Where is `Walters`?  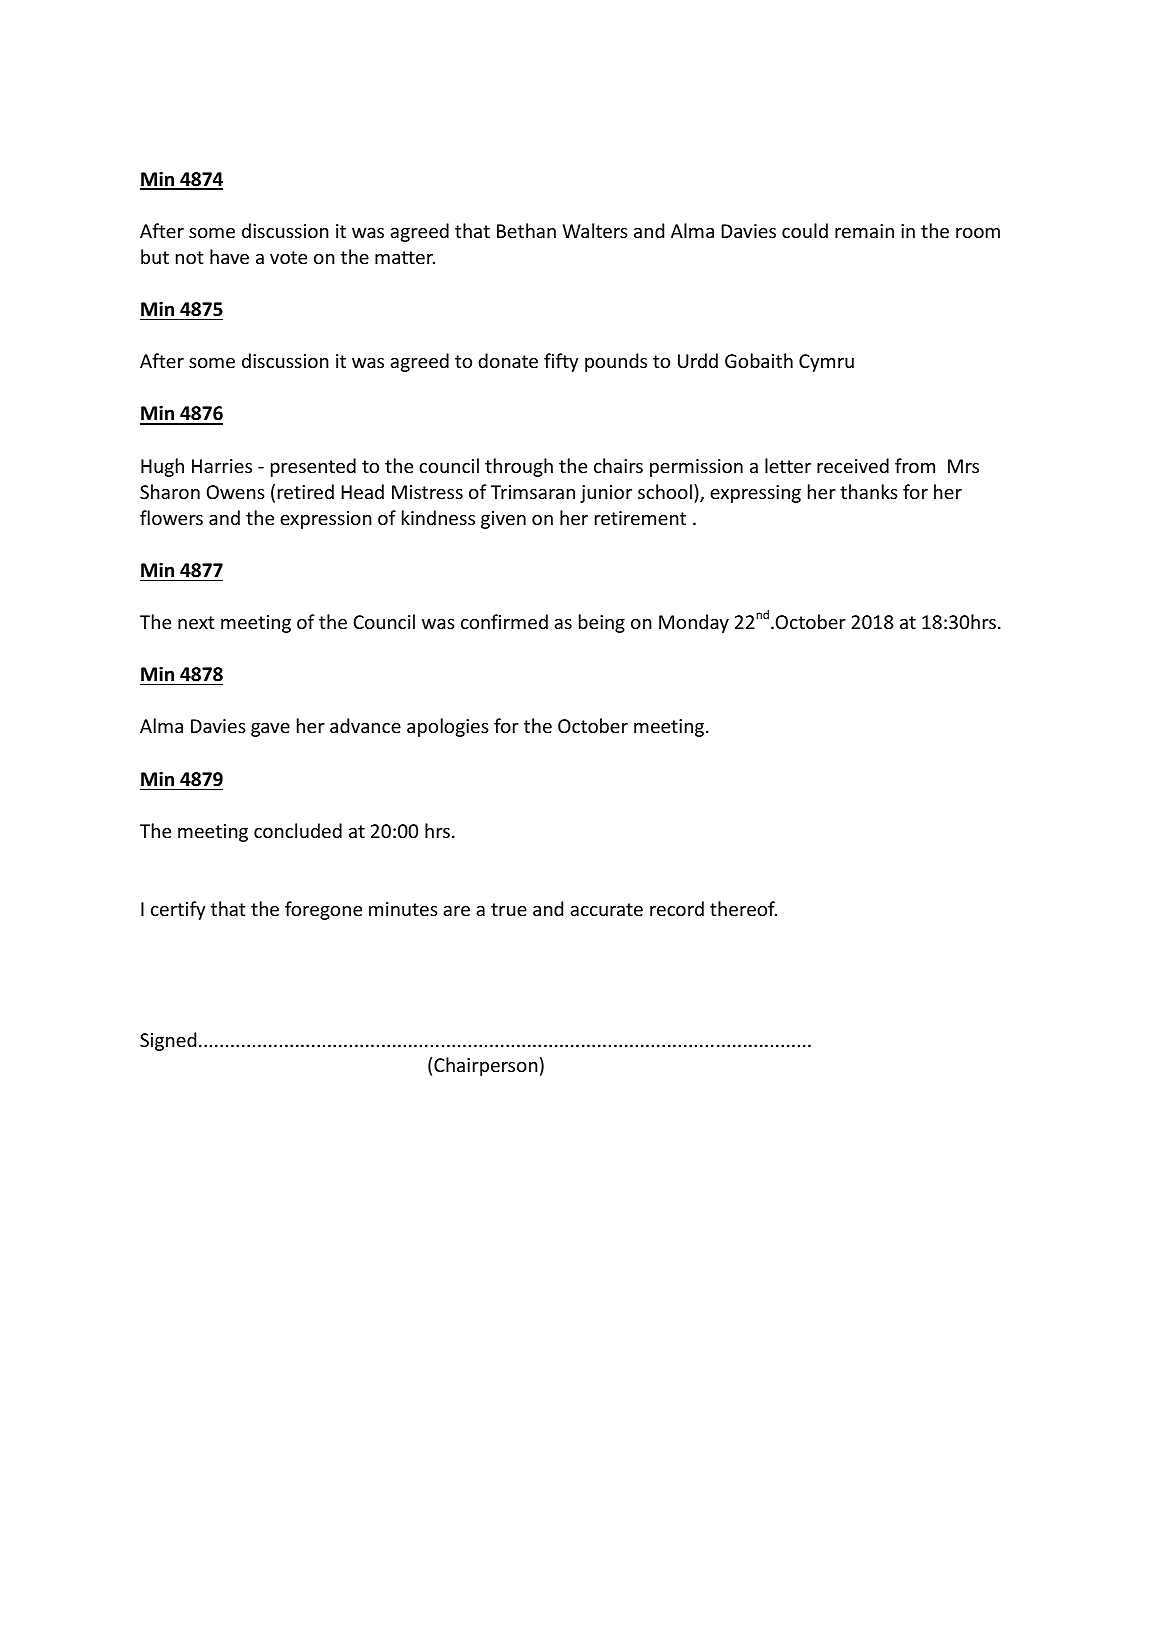 Walters is located at coordinates (595, 230).
